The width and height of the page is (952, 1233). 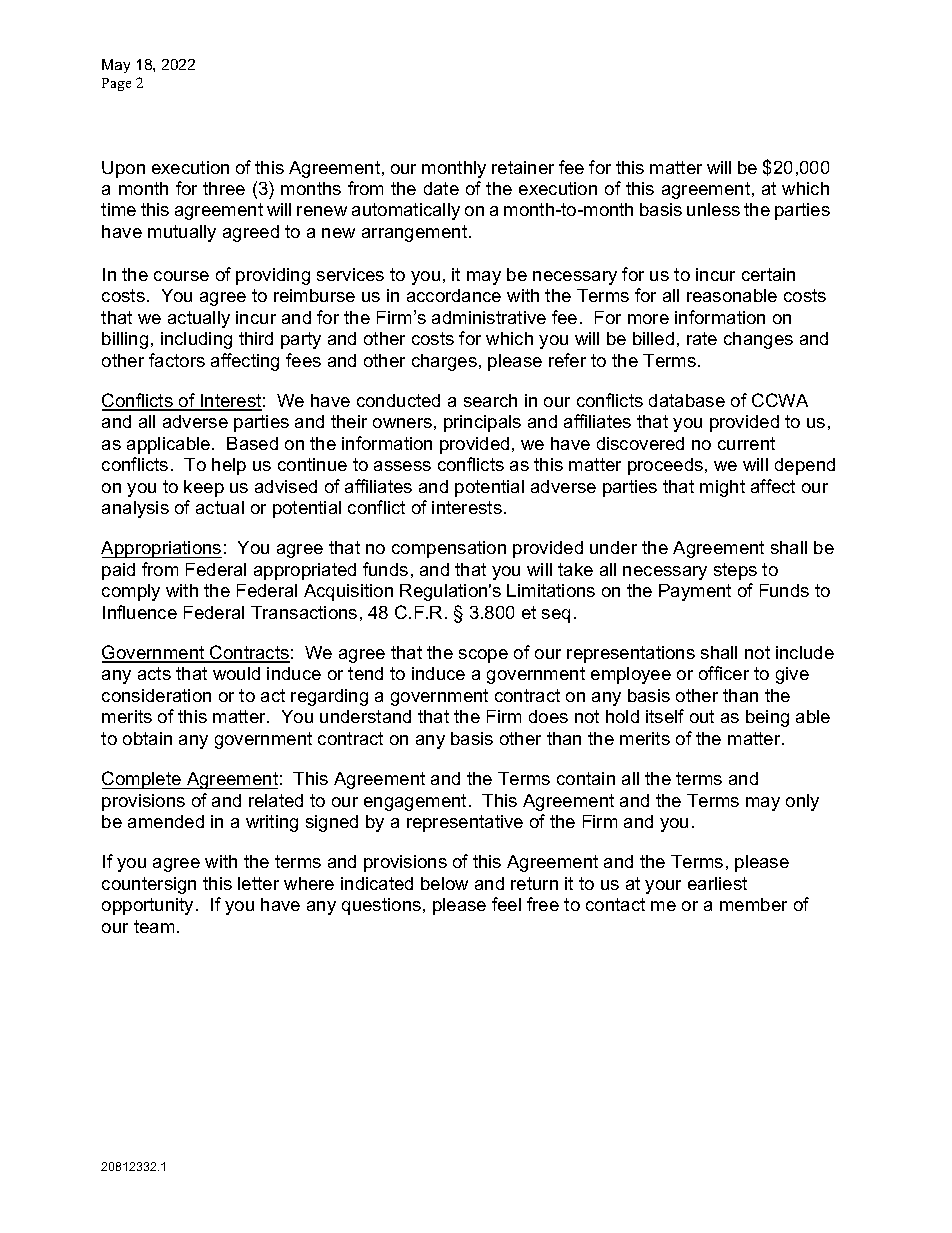 I want to click on Page, so click(x=116, y=84).
